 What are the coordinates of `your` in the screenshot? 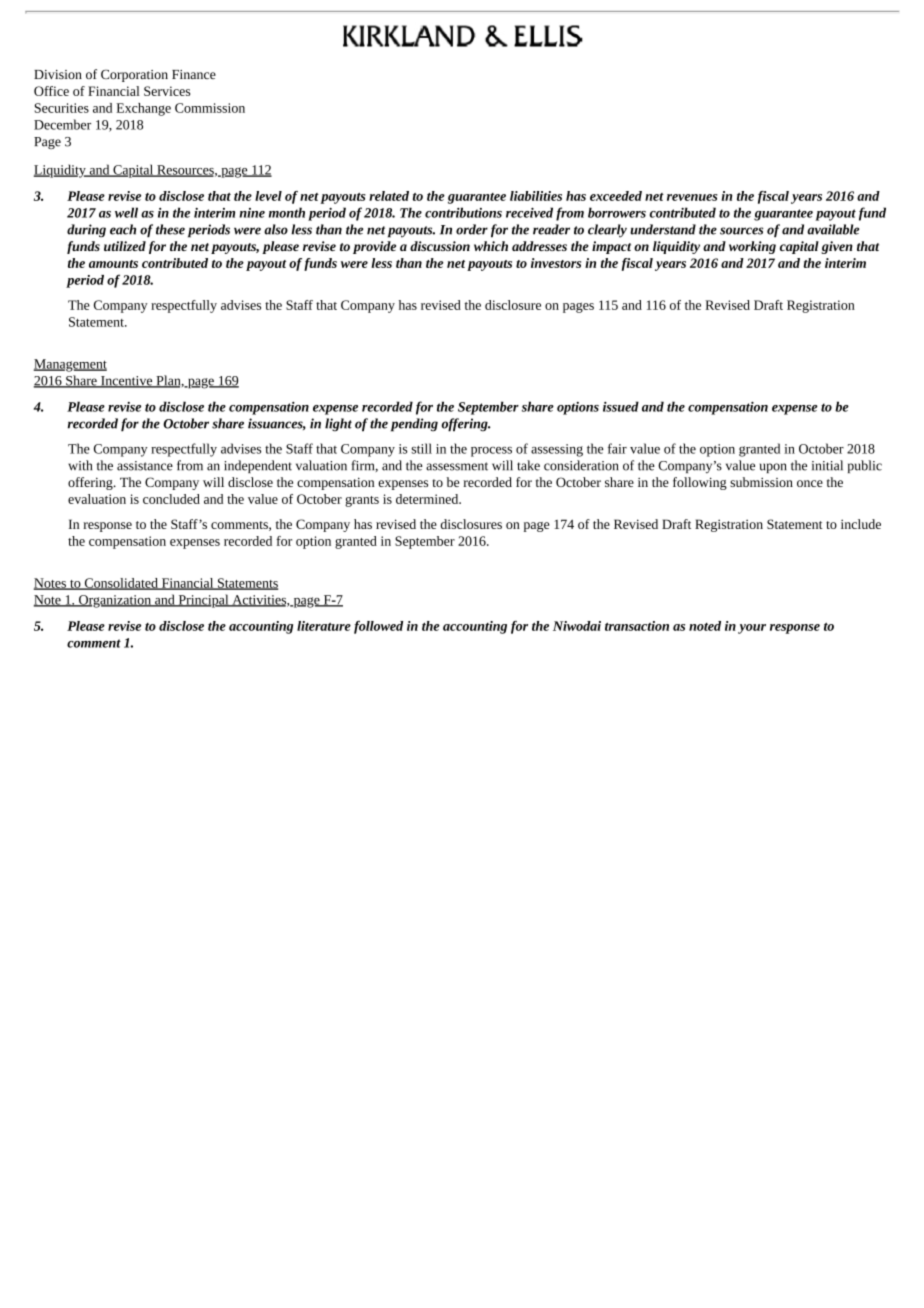 It's located at (752, 629).
